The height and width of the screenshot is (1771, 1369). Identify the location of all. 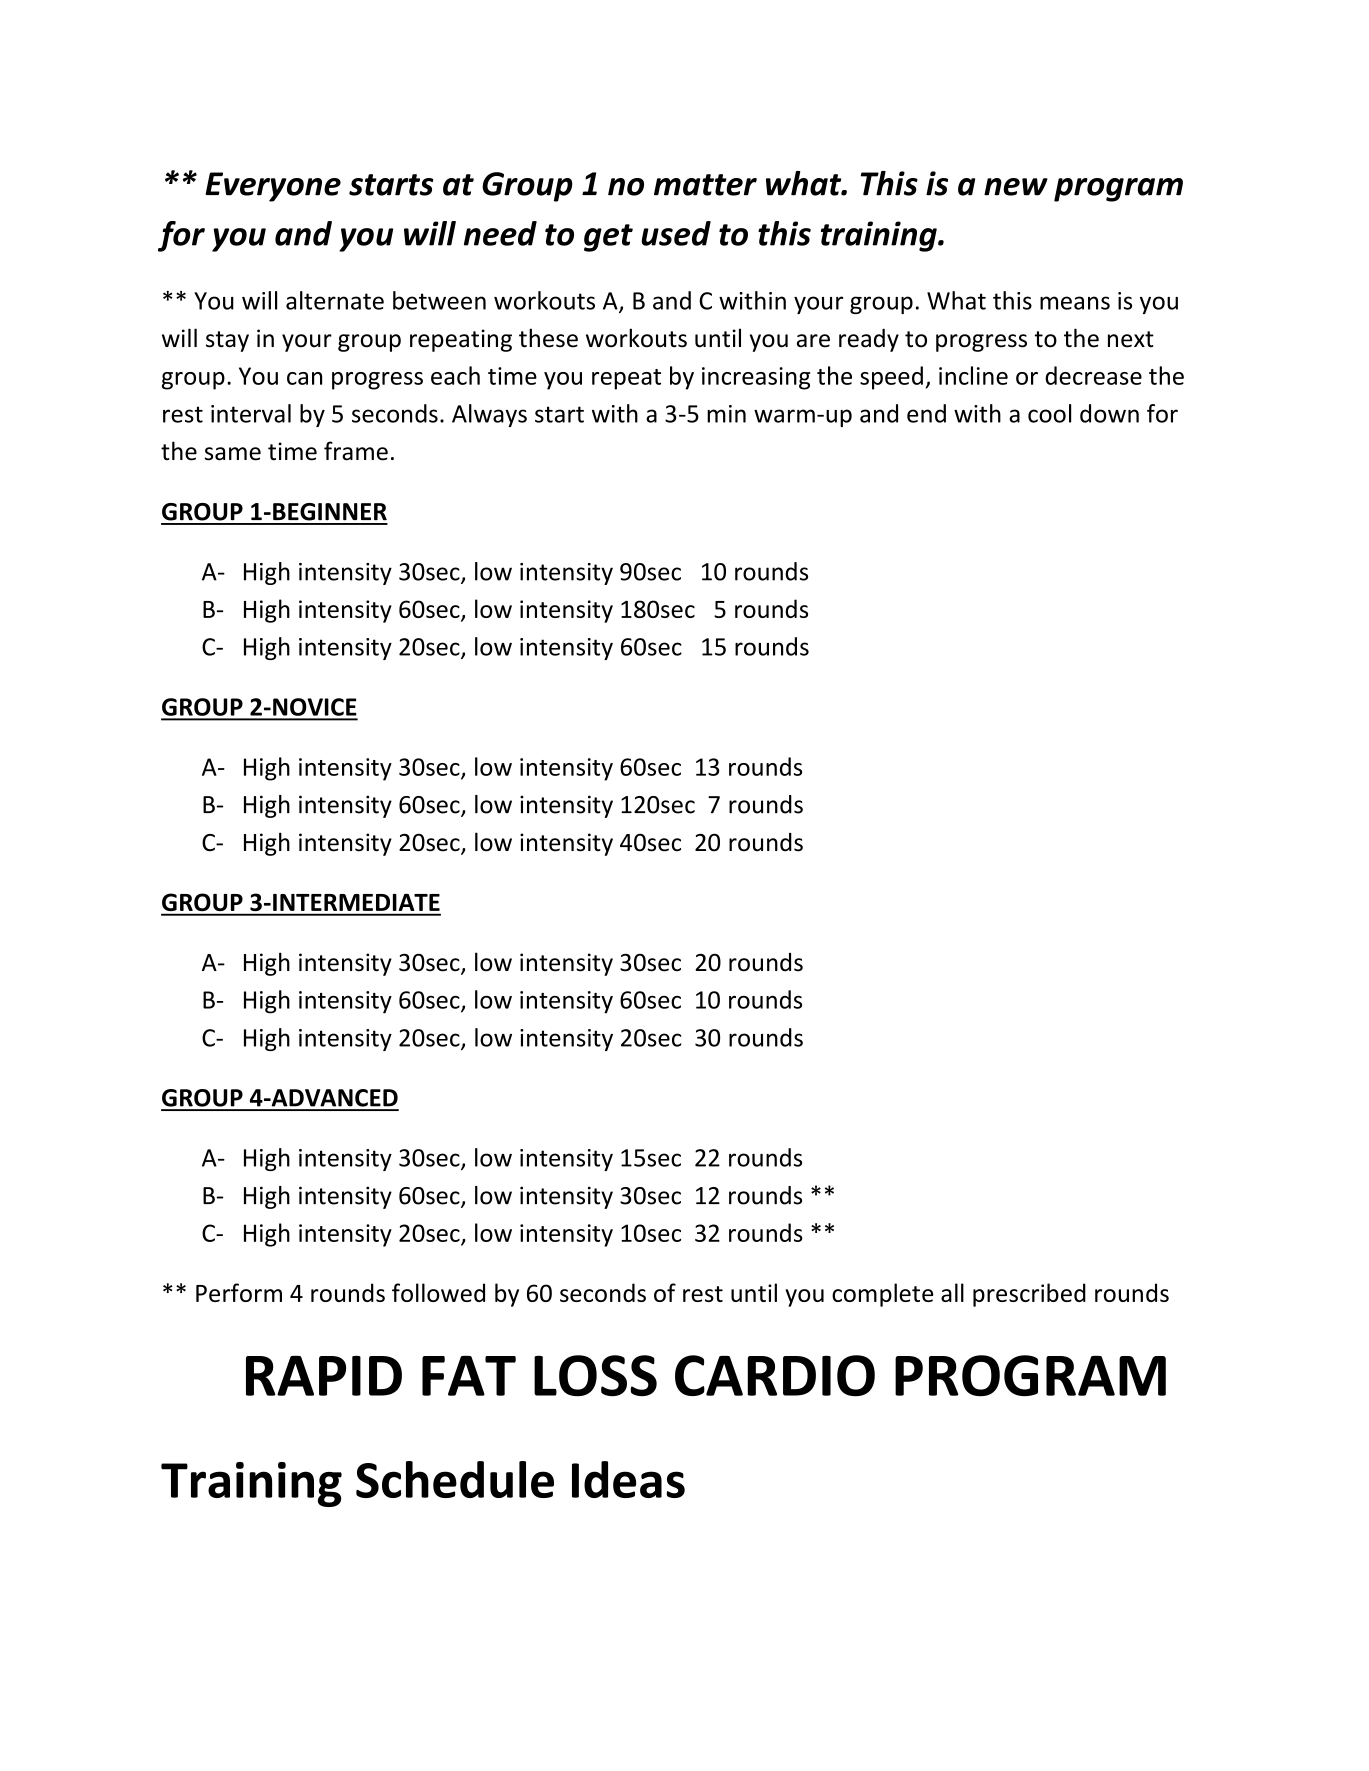
(952, 1292).
